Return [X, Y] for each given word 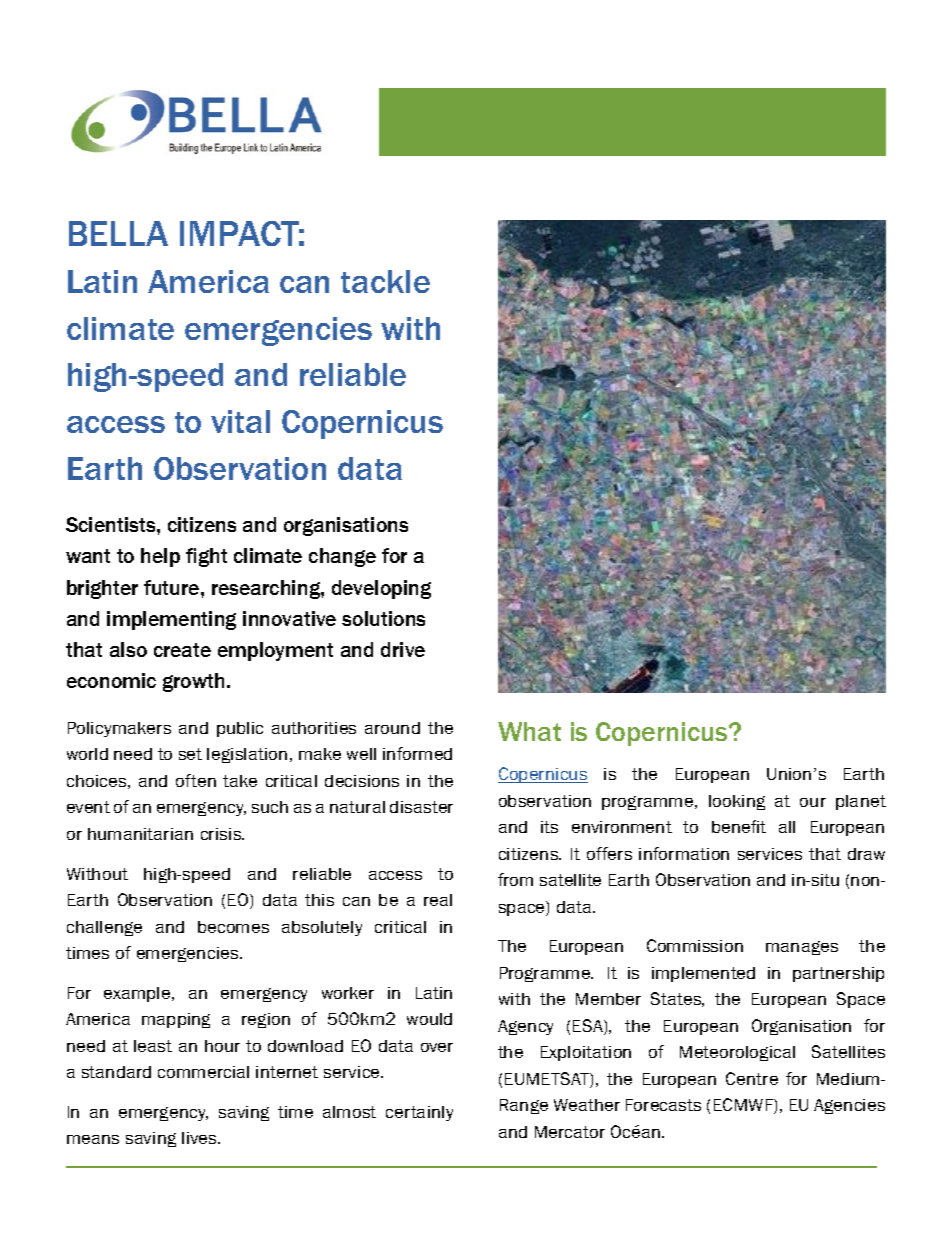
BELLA [118, 233]
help [160, 557]
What [529, 731]
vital [240, 421]
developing [381, 589]
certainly [419, 1113]
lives [200, 1138]
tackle [385, 281]
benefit [739, 826]
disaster [421, 807]
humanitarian [140, 834]
